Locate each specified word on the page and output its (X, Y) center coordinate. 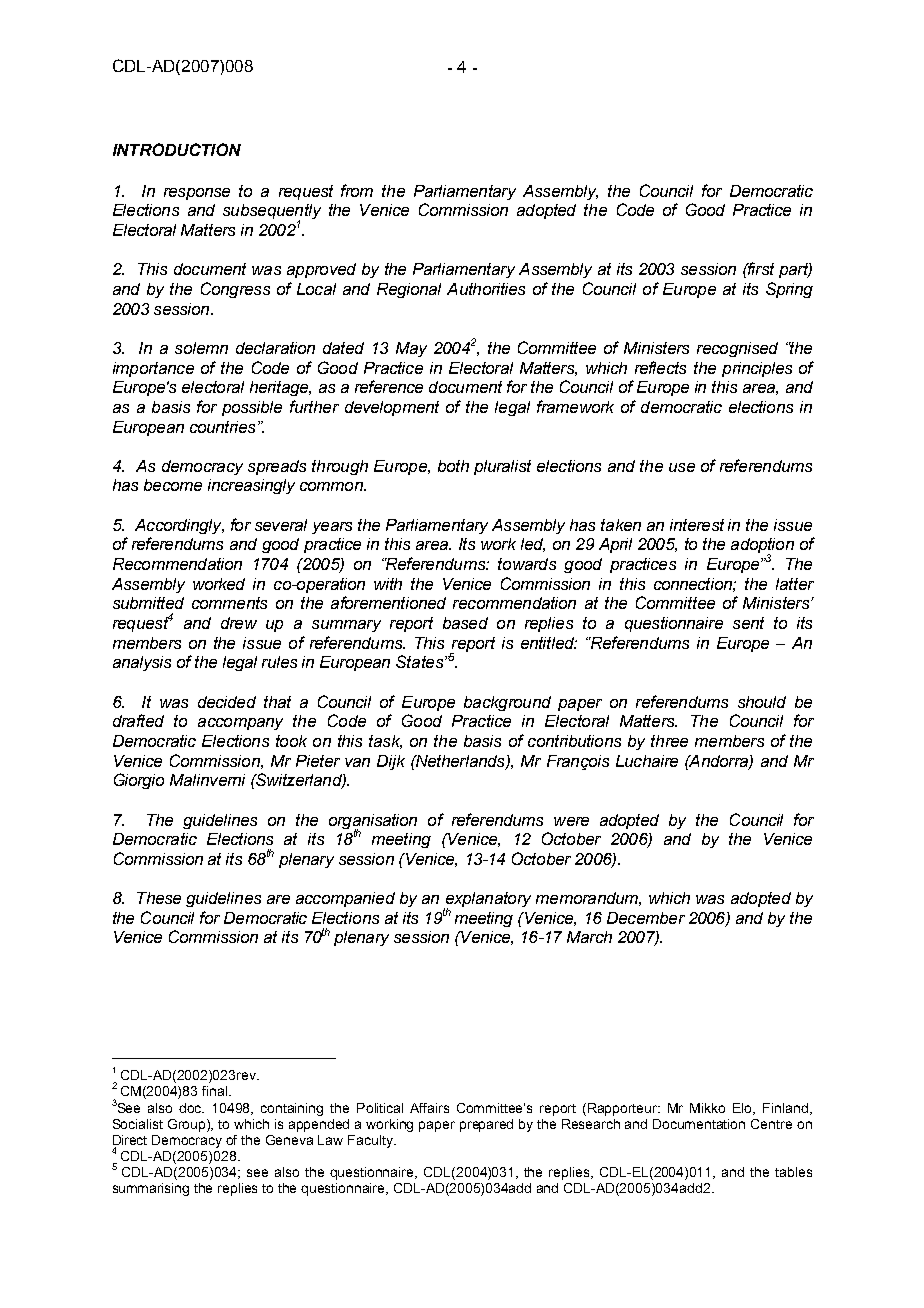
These (159, 898)
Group (188, 1125)
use (682, 467)
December (646, 918)
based (465, 623)
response (197, 194)
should (762, 702)
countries (222, 427)
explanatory (487, 901)
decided (227, 702)
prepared (486, 1125)
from (357, 190)
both (453, 466)
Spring (789, 290)
